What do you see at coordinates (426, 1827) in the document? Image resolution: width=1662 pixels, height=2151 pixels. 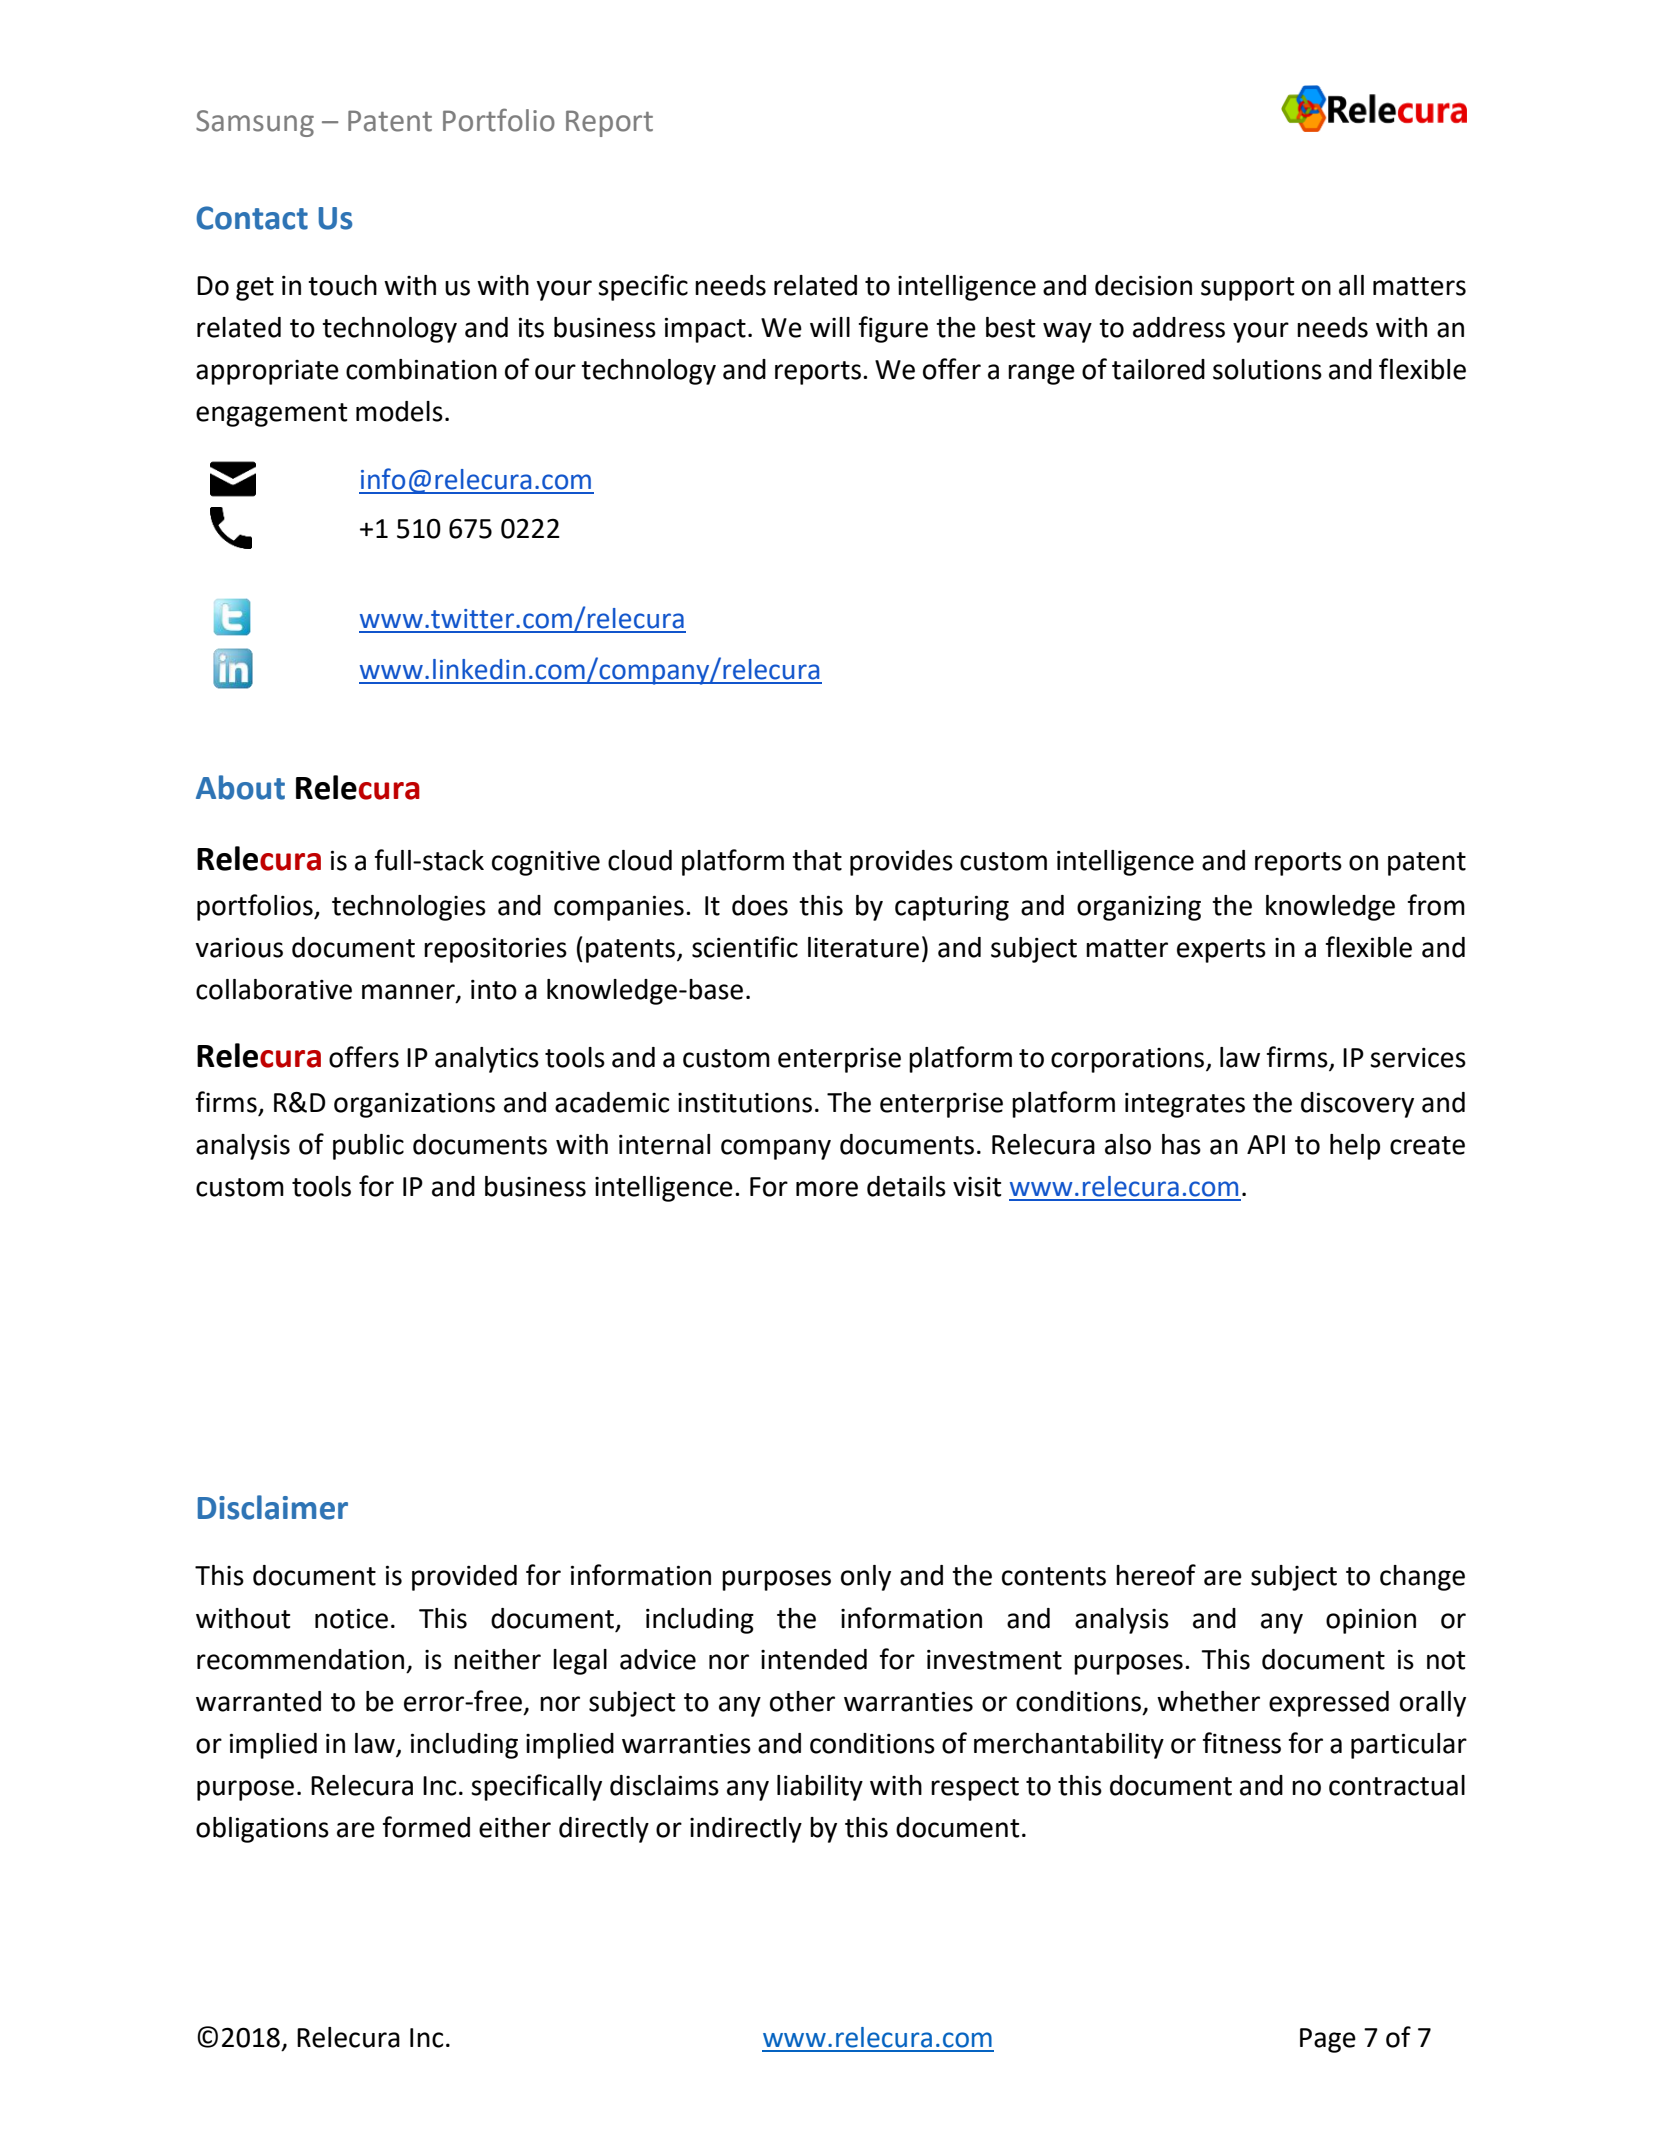 I see `formed` at bounding box center [426, 1827].
